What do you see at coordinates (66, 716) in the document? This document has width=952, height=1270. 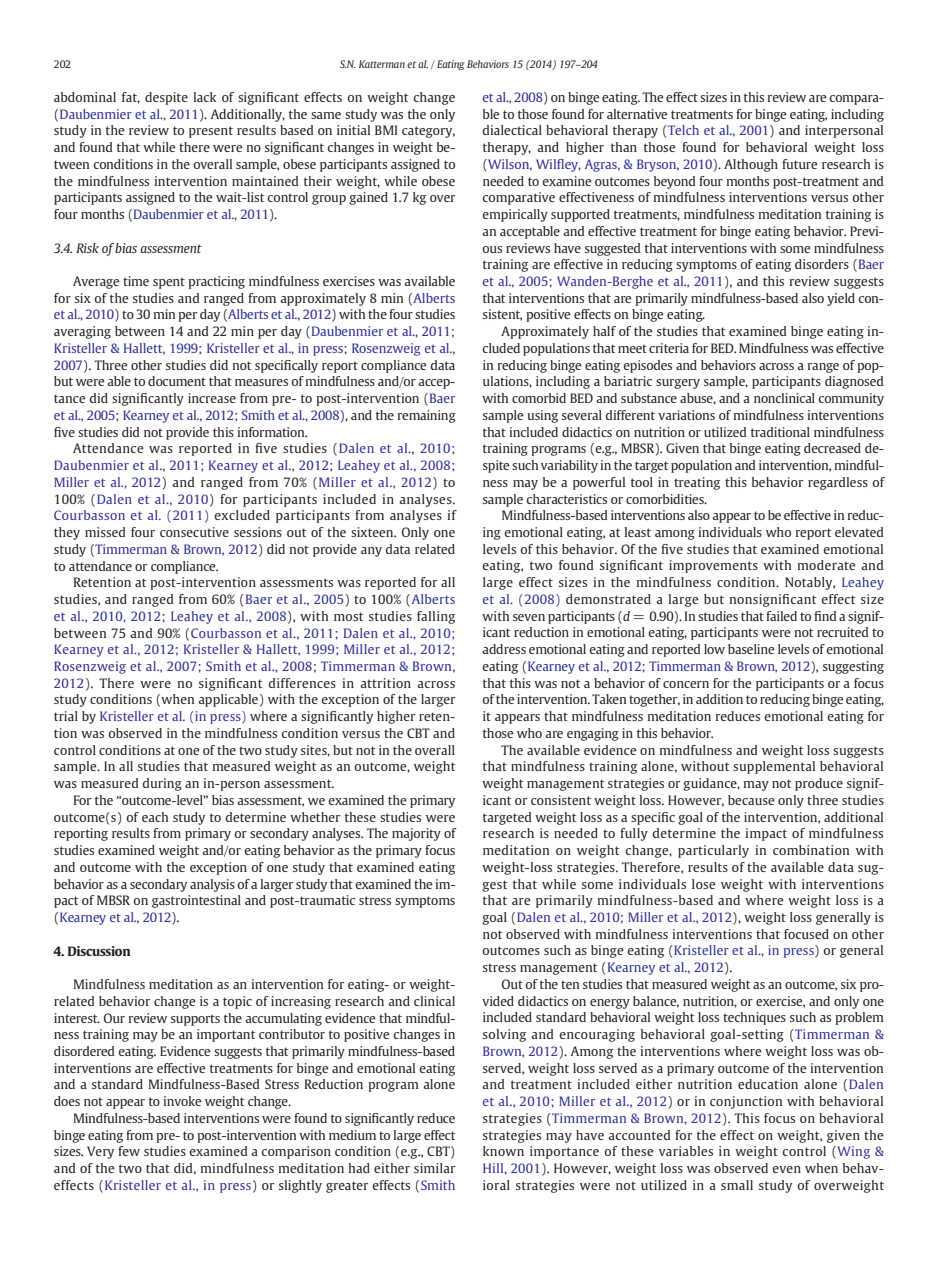 I see `trial` at bounding box center [66, 716].
